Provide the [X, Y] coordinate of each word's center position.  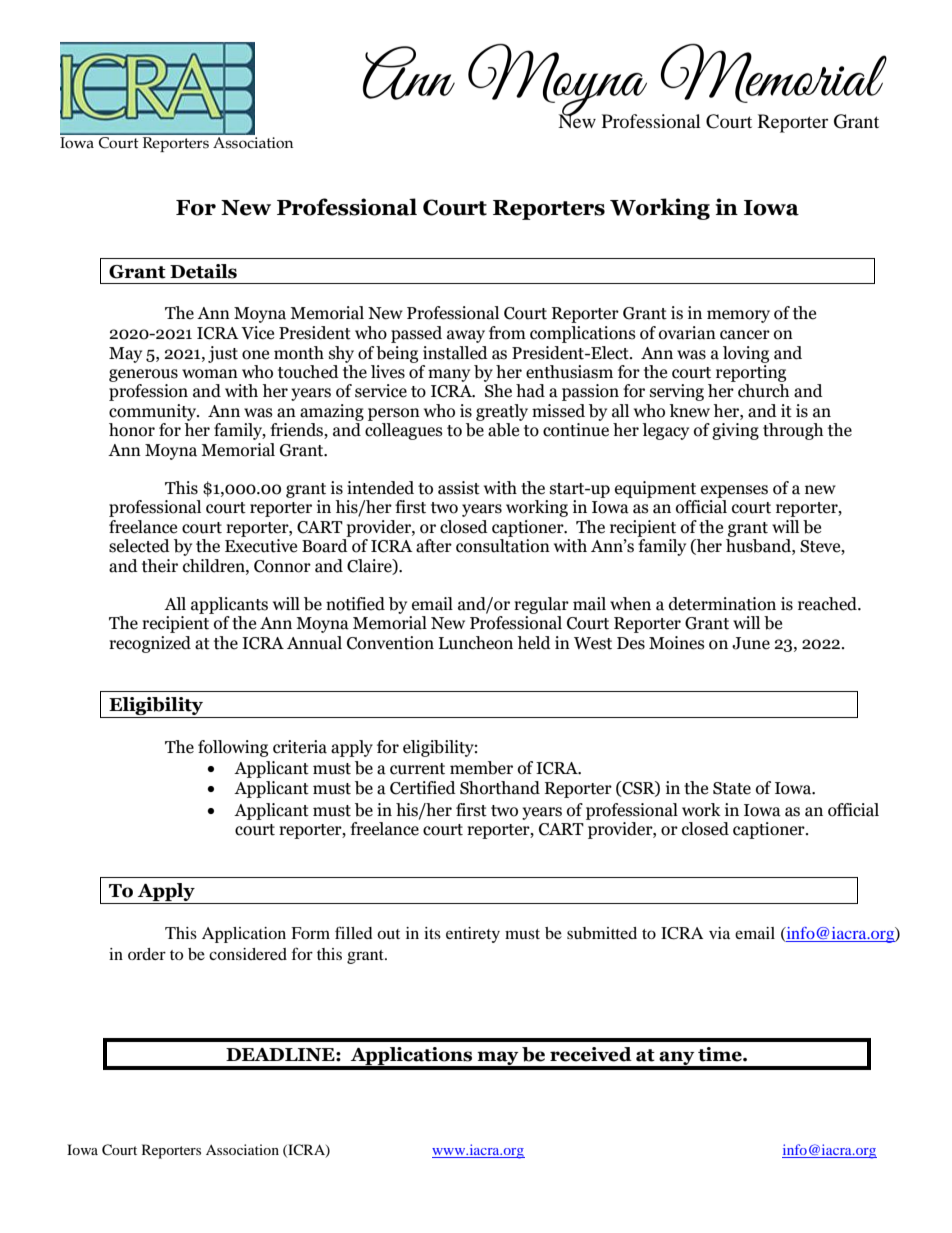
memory [738, 316]
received [591, 1054]
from [507, 333]
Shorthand [500, 788]
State [732, 788]
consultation [503, 546]
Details [203, 271]
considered [248, 954]
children [215, 566]
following [233, 748]
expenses [734, 491]
